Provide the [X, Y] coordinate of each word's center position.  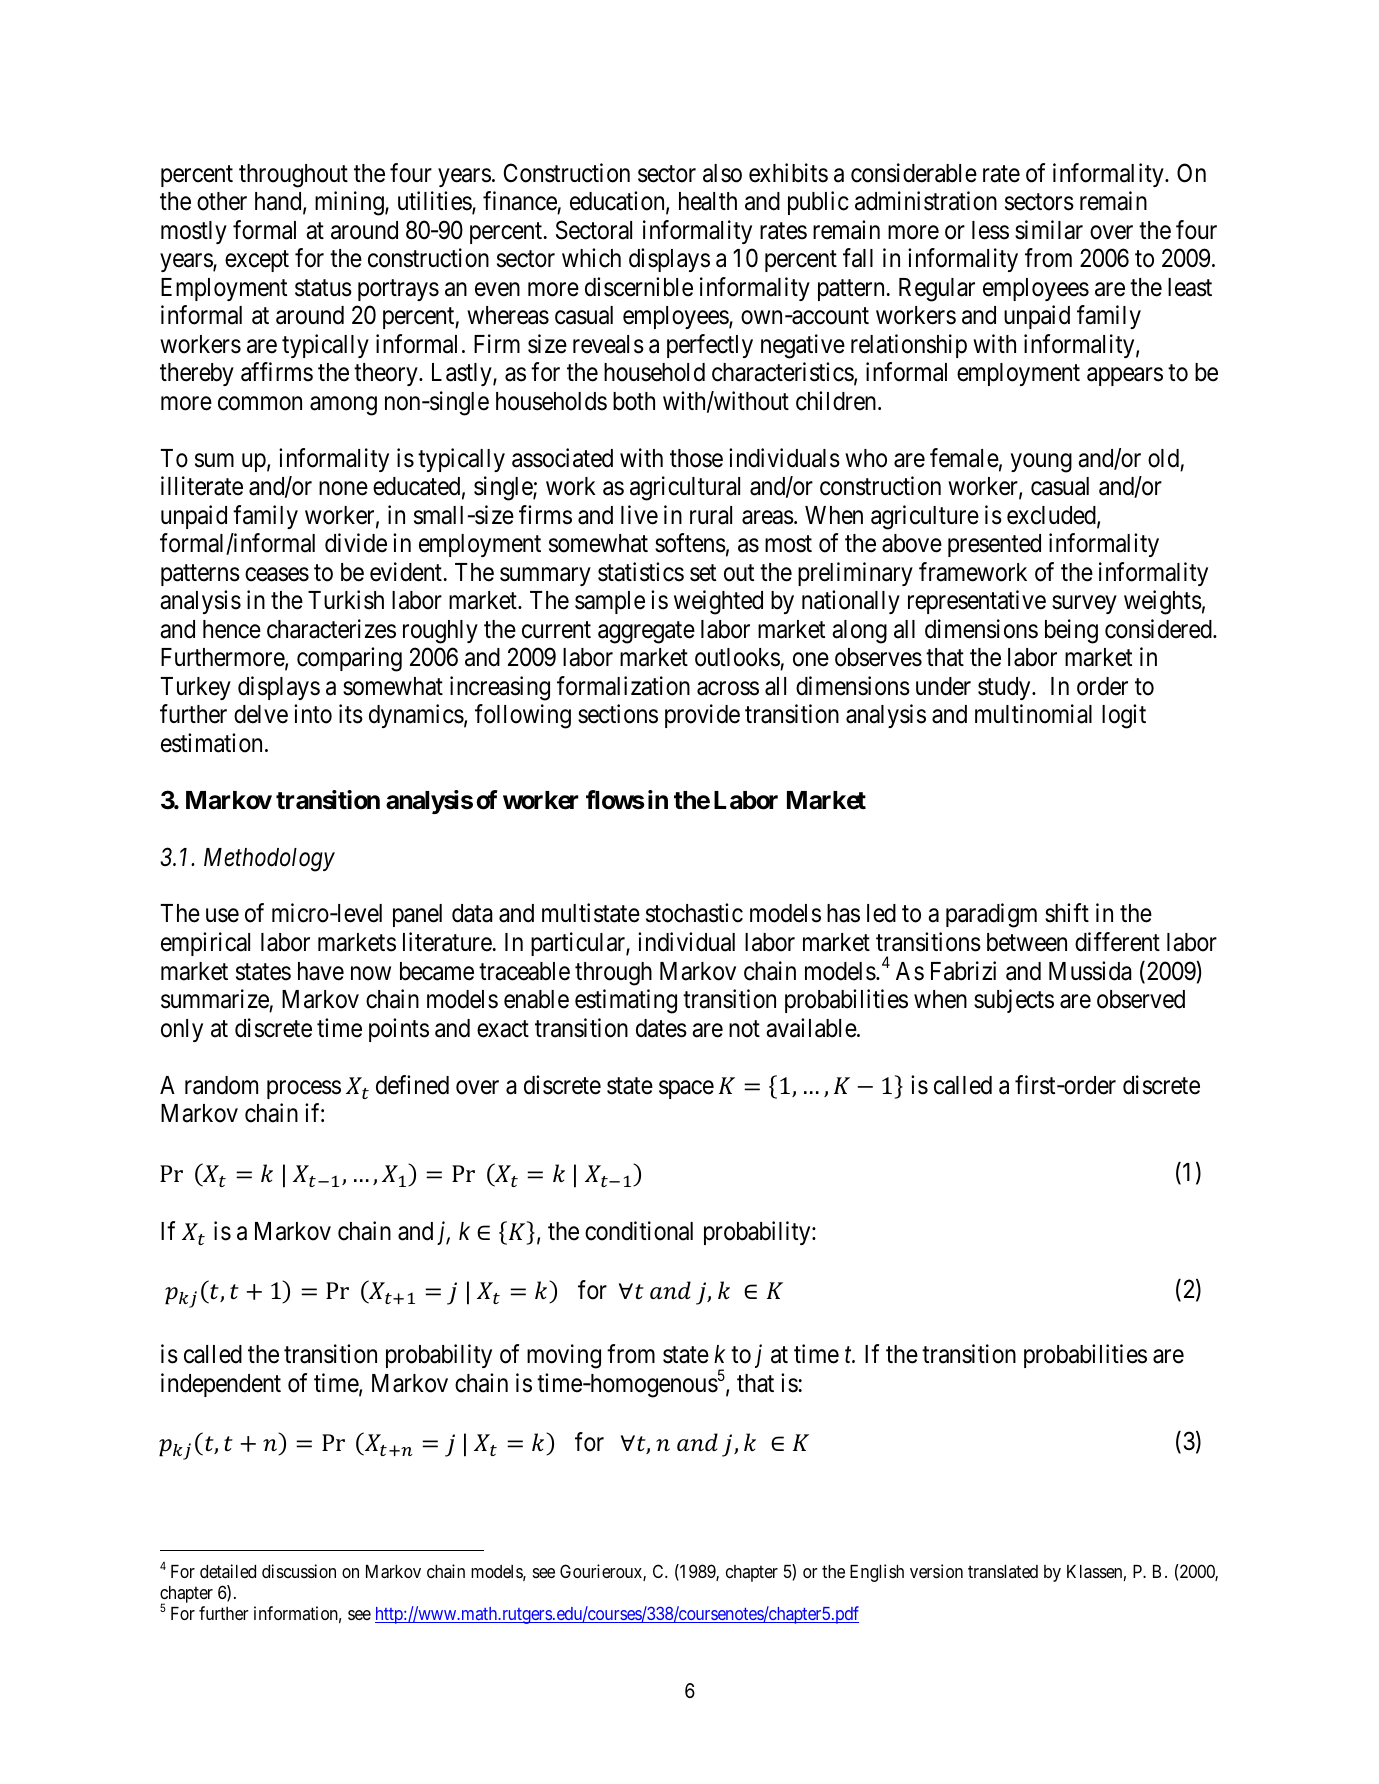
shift [1067, 913]
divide [356, 543]
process [304, 1090]
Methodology [269, 860]
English [877, 1573]
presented [994, 545]
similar [1049, 230]
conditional [639, 1231]
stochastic [694, 913]
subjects [1014, 1001]
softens [690, 543]
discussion [299, 1571]
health [708, 201]
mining [350, 203]
